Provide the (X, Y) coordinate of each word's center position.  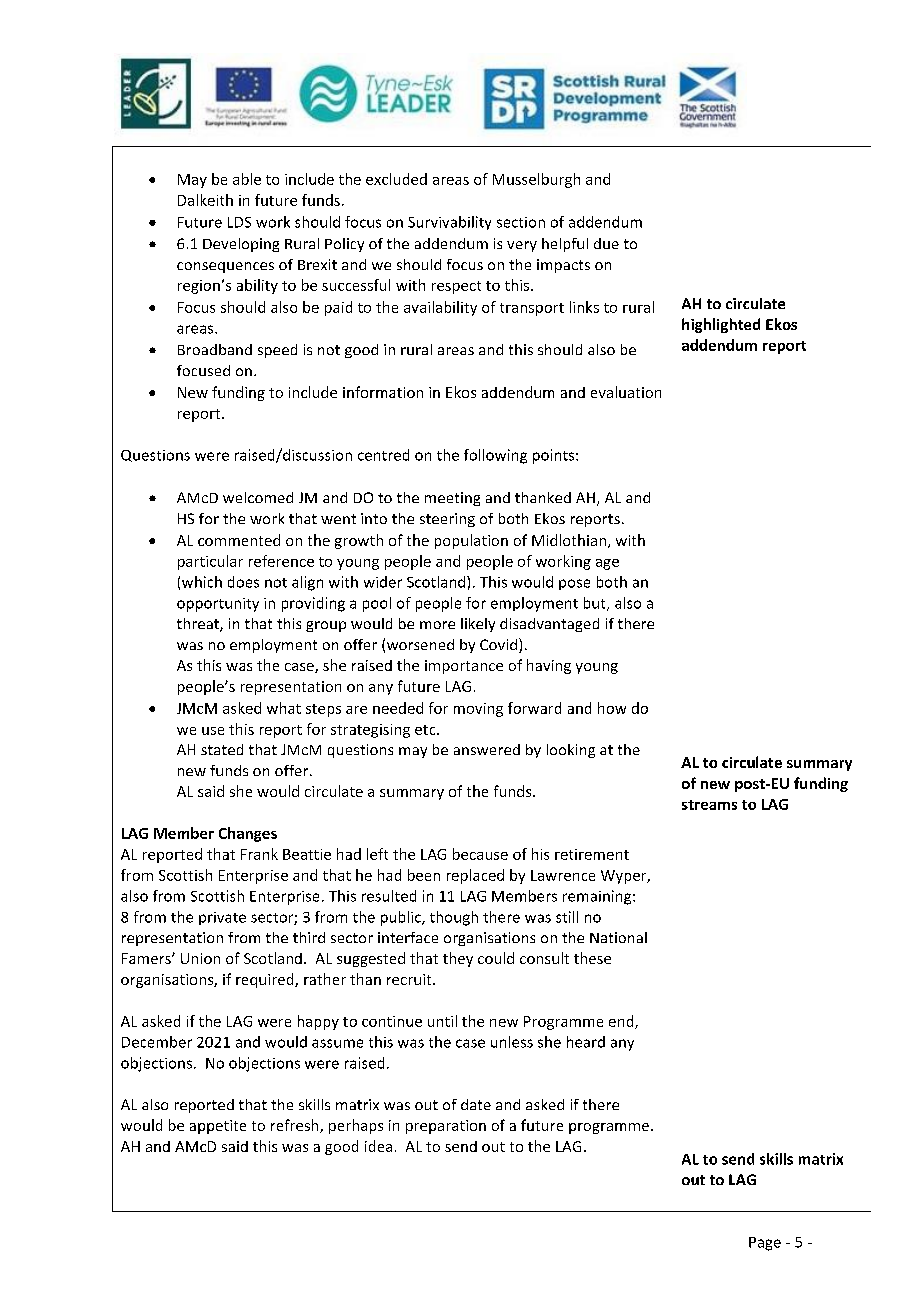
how (612, 708)
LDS (239, 222)
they (458, 959)
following (495, 456)
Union (200, 958)
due (606, 243)
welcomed (258, 497)
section (521, 222)
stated (222, 749)
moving (478, 710)
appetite (218, 1127)
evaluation (626, 392)
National (618, 937)
